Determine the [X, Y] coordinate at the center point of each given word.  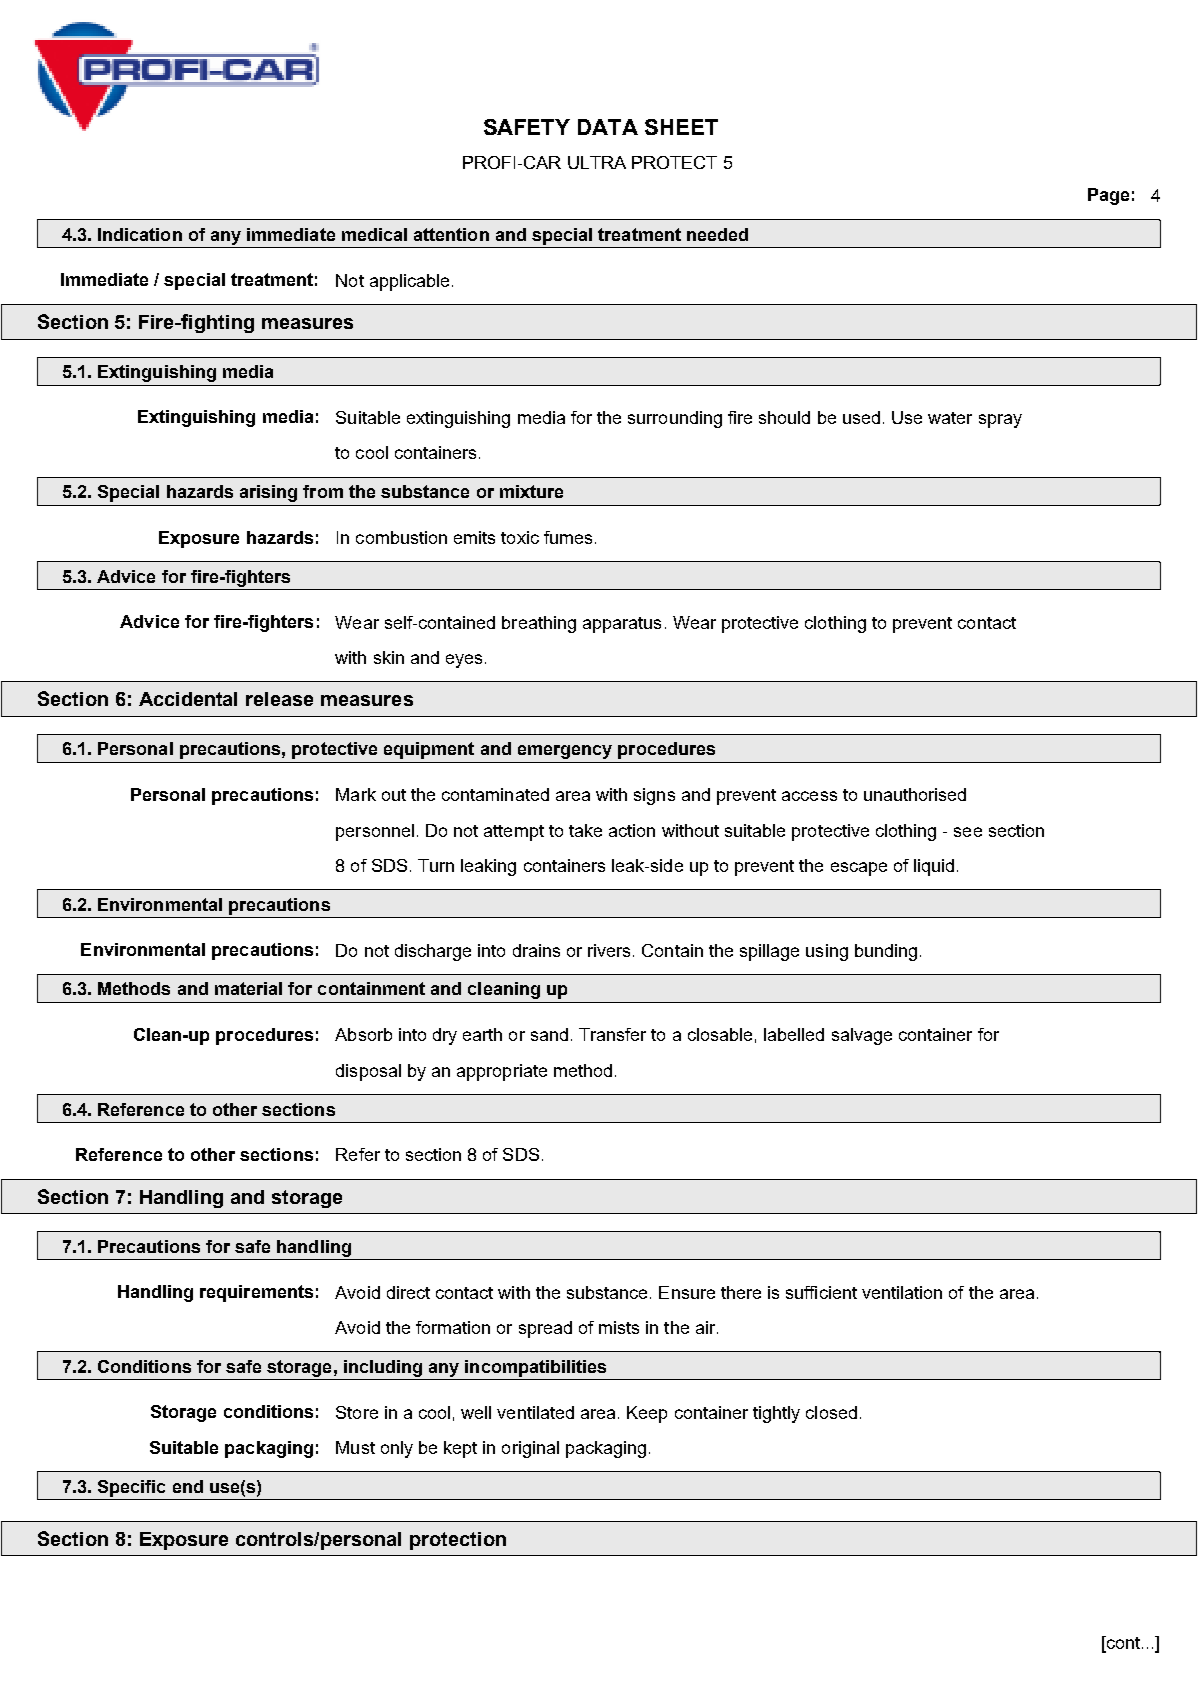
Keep [647, 1414]
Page [1108, 196]
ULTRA [597, 162]
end [188, 1486]
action [632, 830]
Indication [140, 234]
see [968, 832]
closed [831, 1412]
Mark [356, 794]
